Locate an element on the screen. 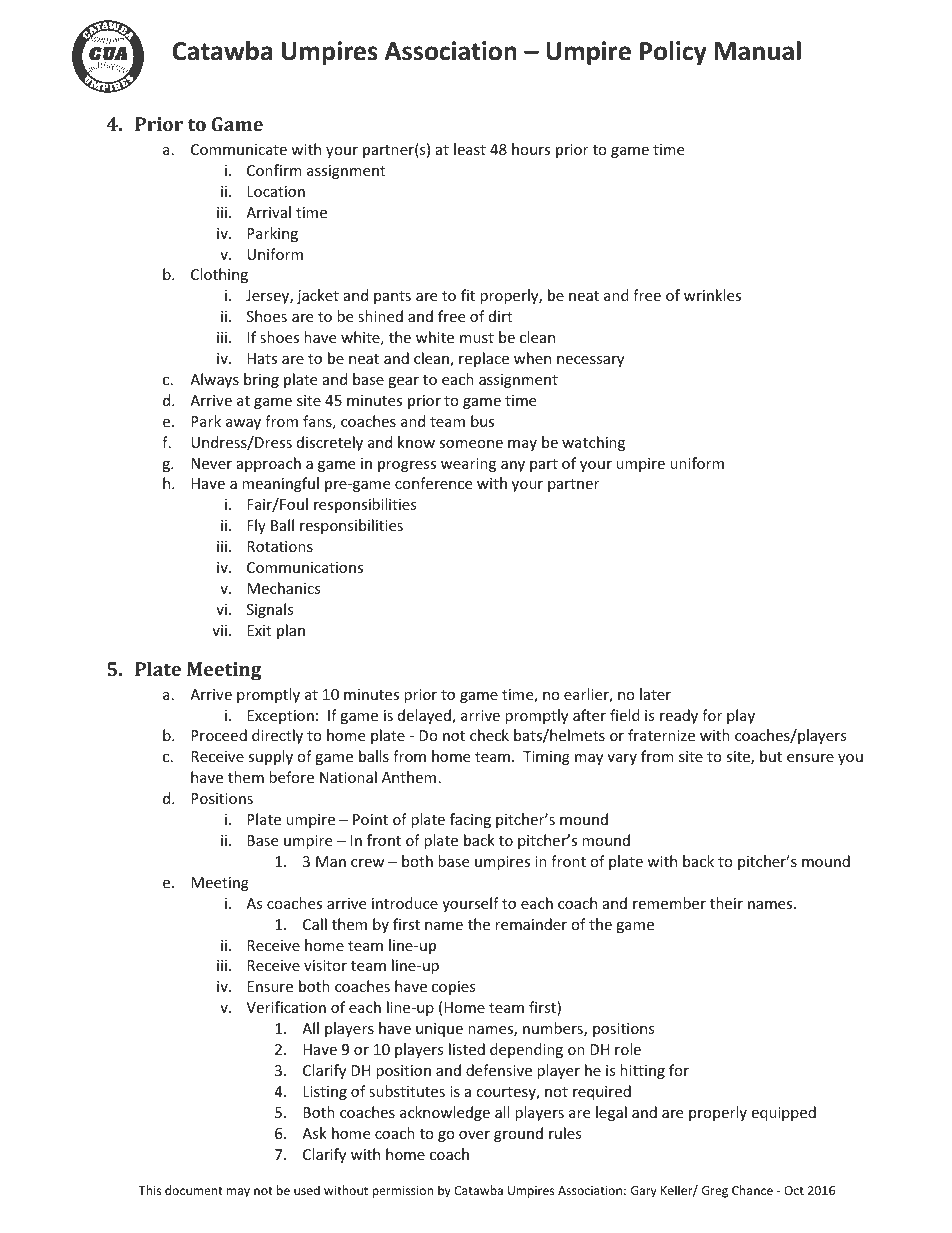 This screenshot has height=1233, width=952. Communicate is located at coordinates (239, 149).
